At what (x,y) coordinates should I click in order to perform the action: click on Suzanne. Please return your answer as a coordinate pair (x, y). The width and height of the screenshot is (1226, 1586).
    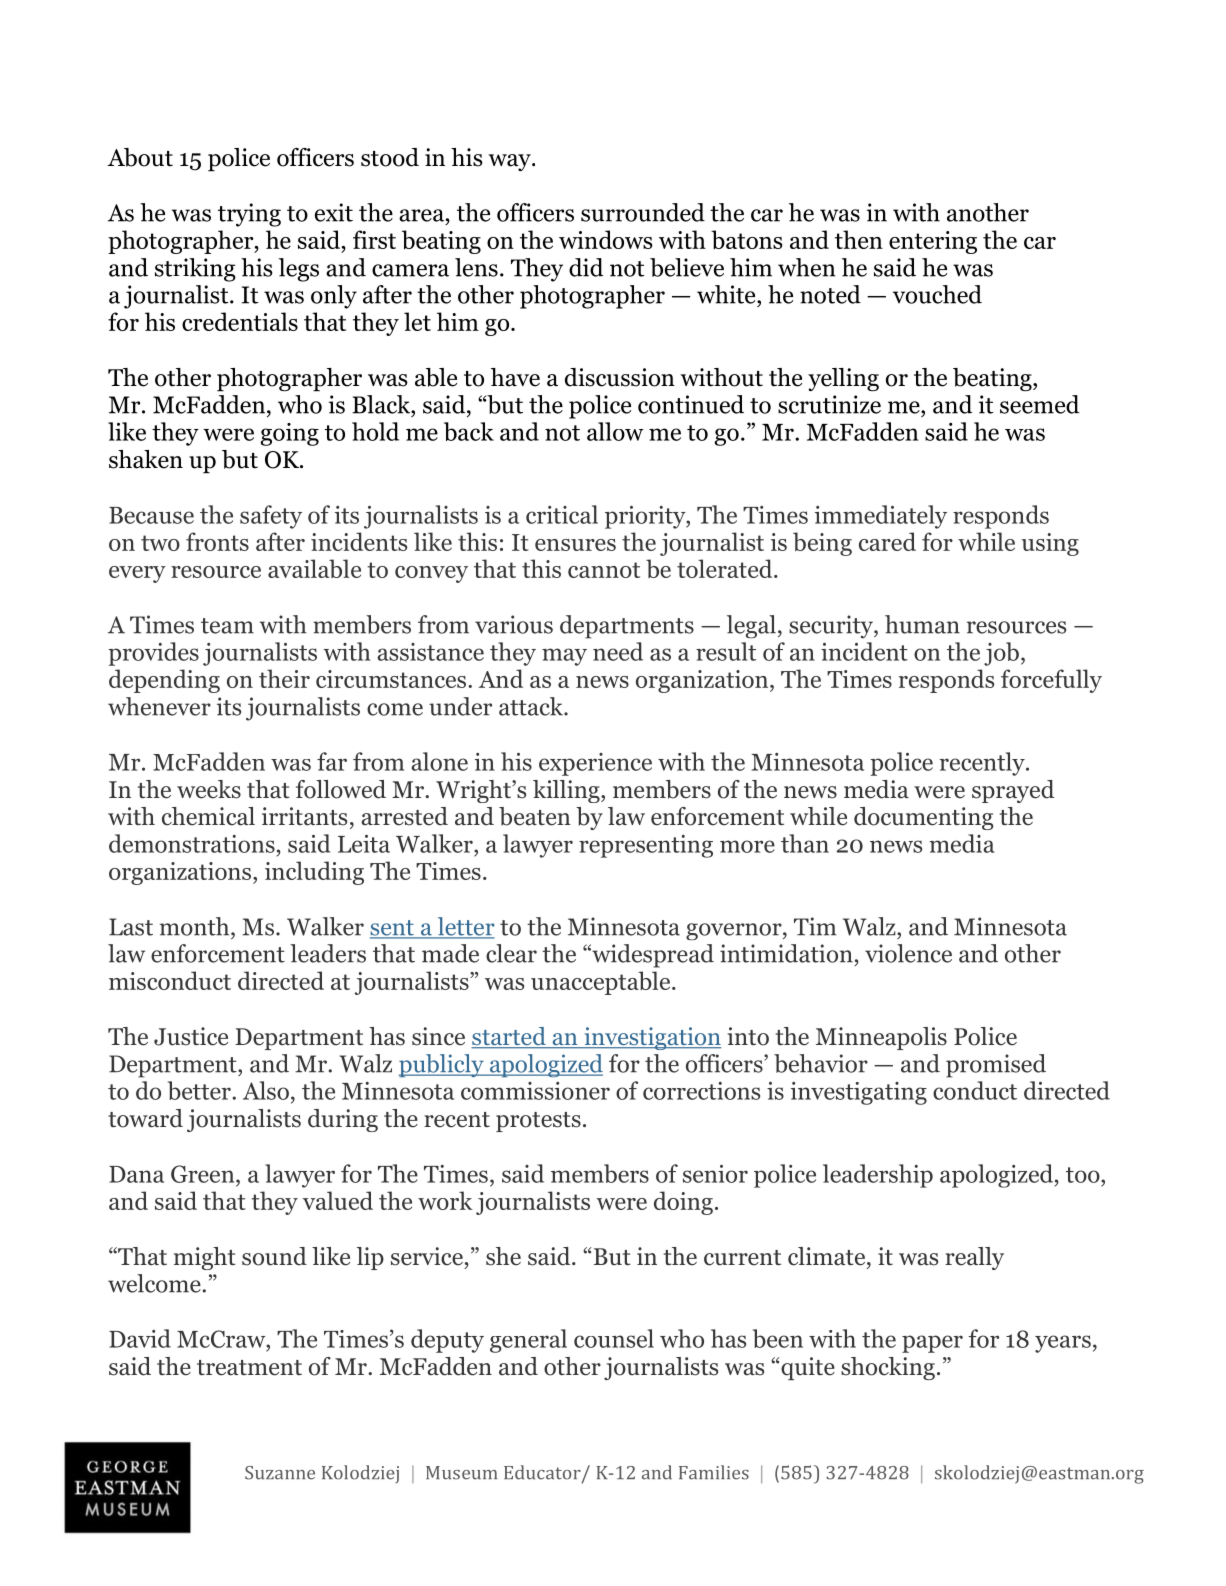
    Looking at the image, I should click on (280, 1473).
